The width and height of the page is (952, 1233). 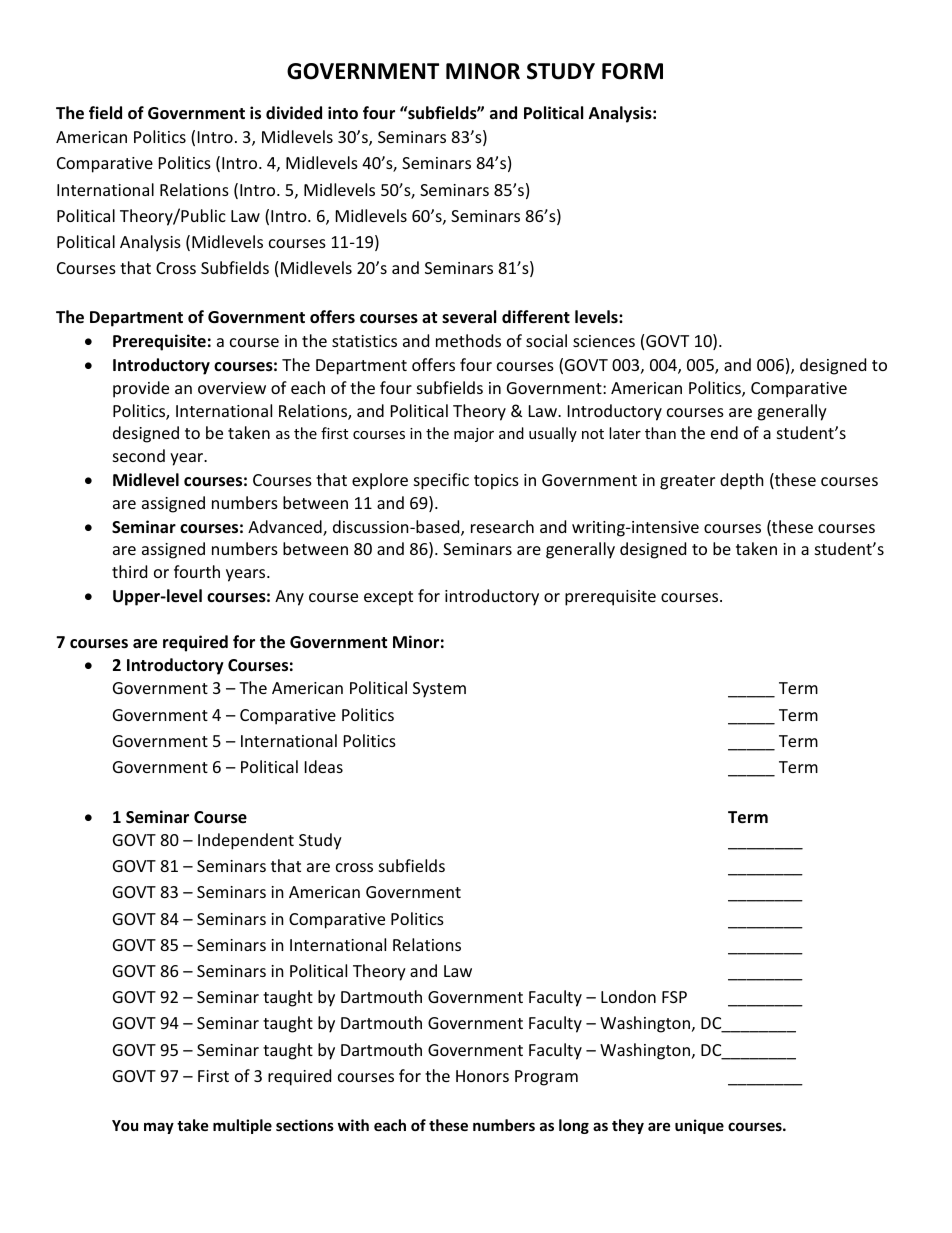 I want to click on into, so click(x=343, y=113).
